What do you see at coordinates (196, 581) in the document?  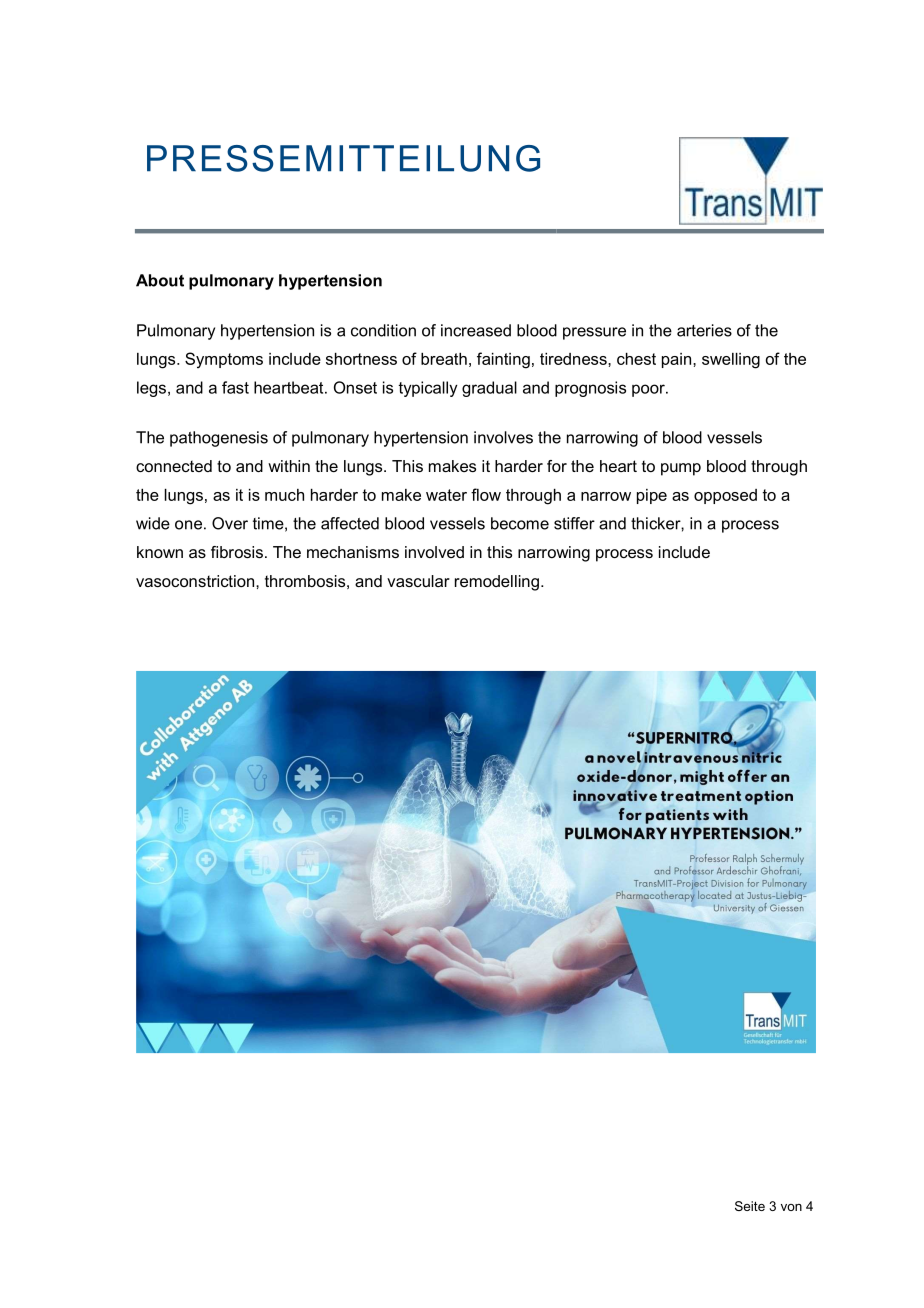 I see `vasoconstriction` at bounding box center [196, 581].
